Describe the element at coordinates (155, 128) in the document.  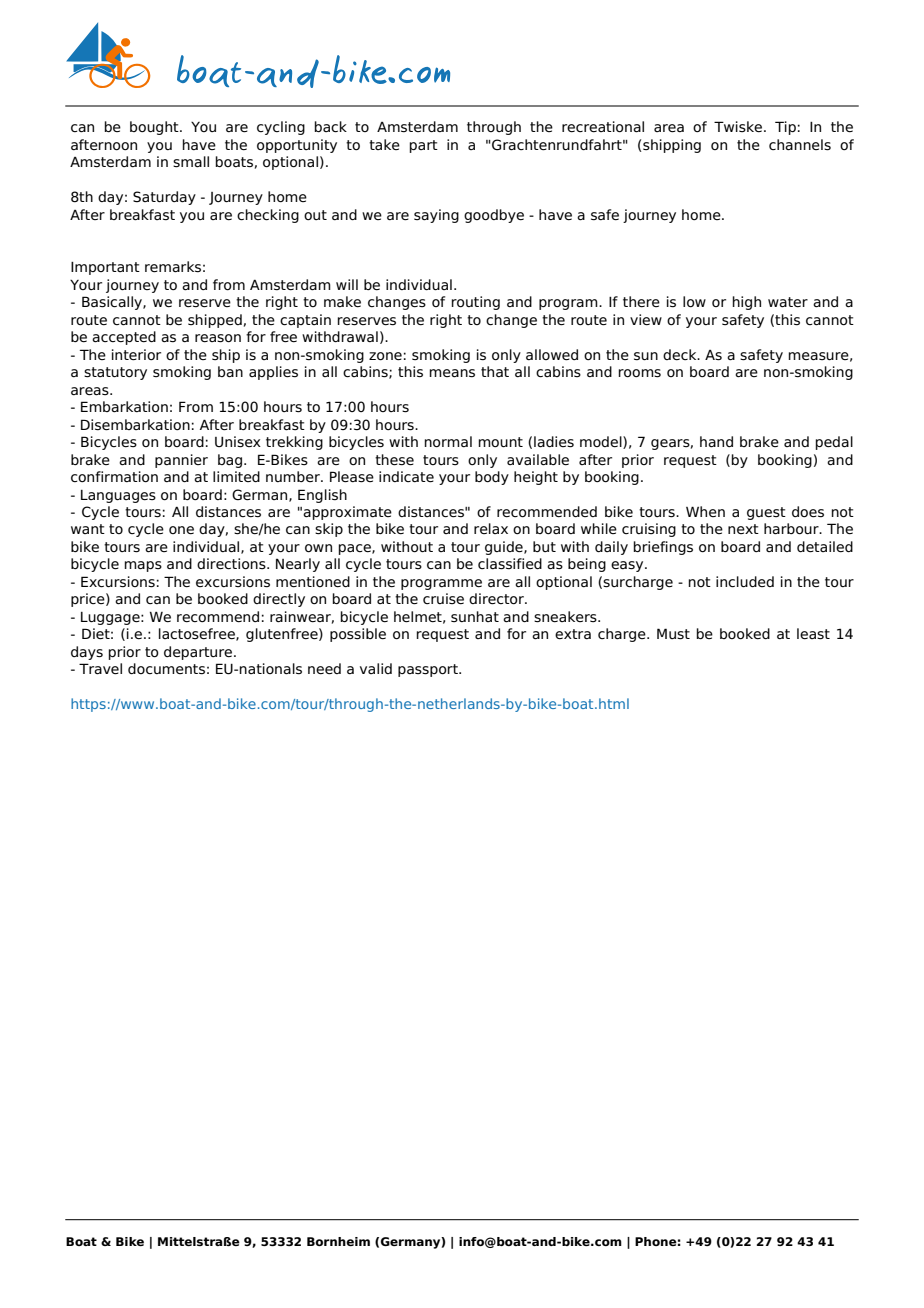
I see `bought` at that location.
